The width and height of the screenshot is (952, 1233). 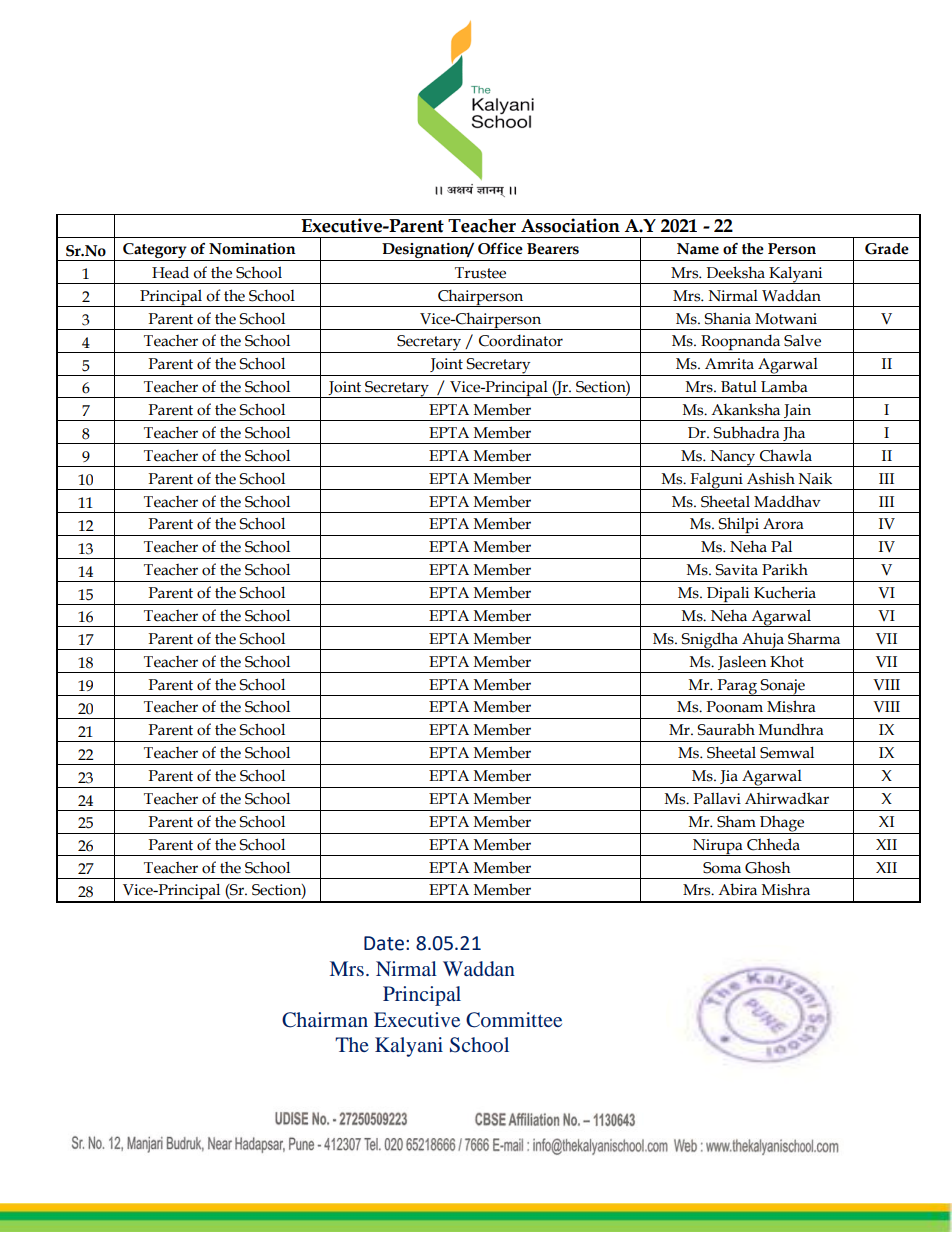 I want to click on Grade, so click(x=887, y=249).
